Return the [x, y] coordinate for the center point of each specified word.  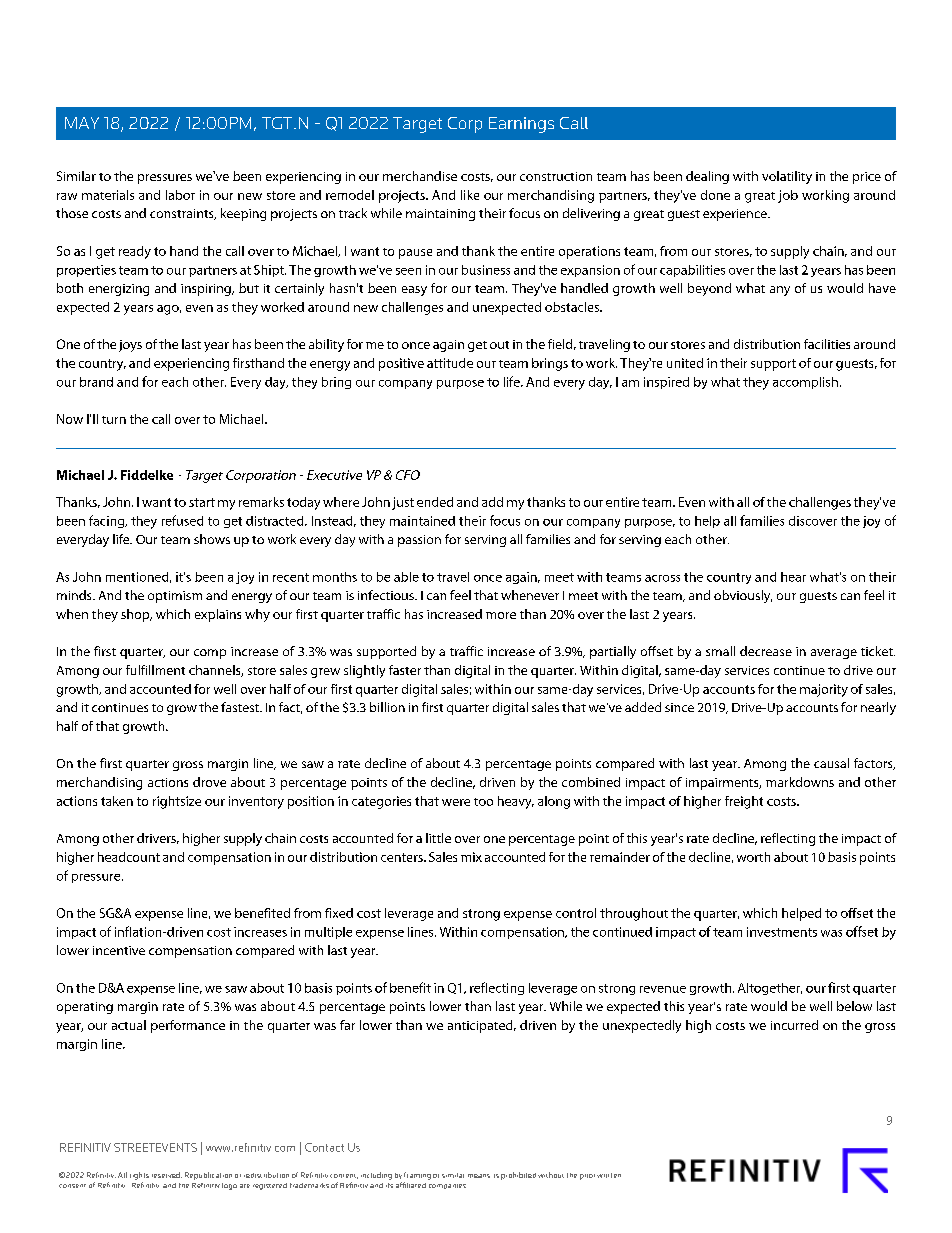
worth [753, 857]
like [470, 195]
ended [435, 502]
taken [117, 801]
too [483, 802]
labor [180, 195]
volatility [787, 177]
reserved [167, 1175]
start [202, 502]
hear [793, 577]
